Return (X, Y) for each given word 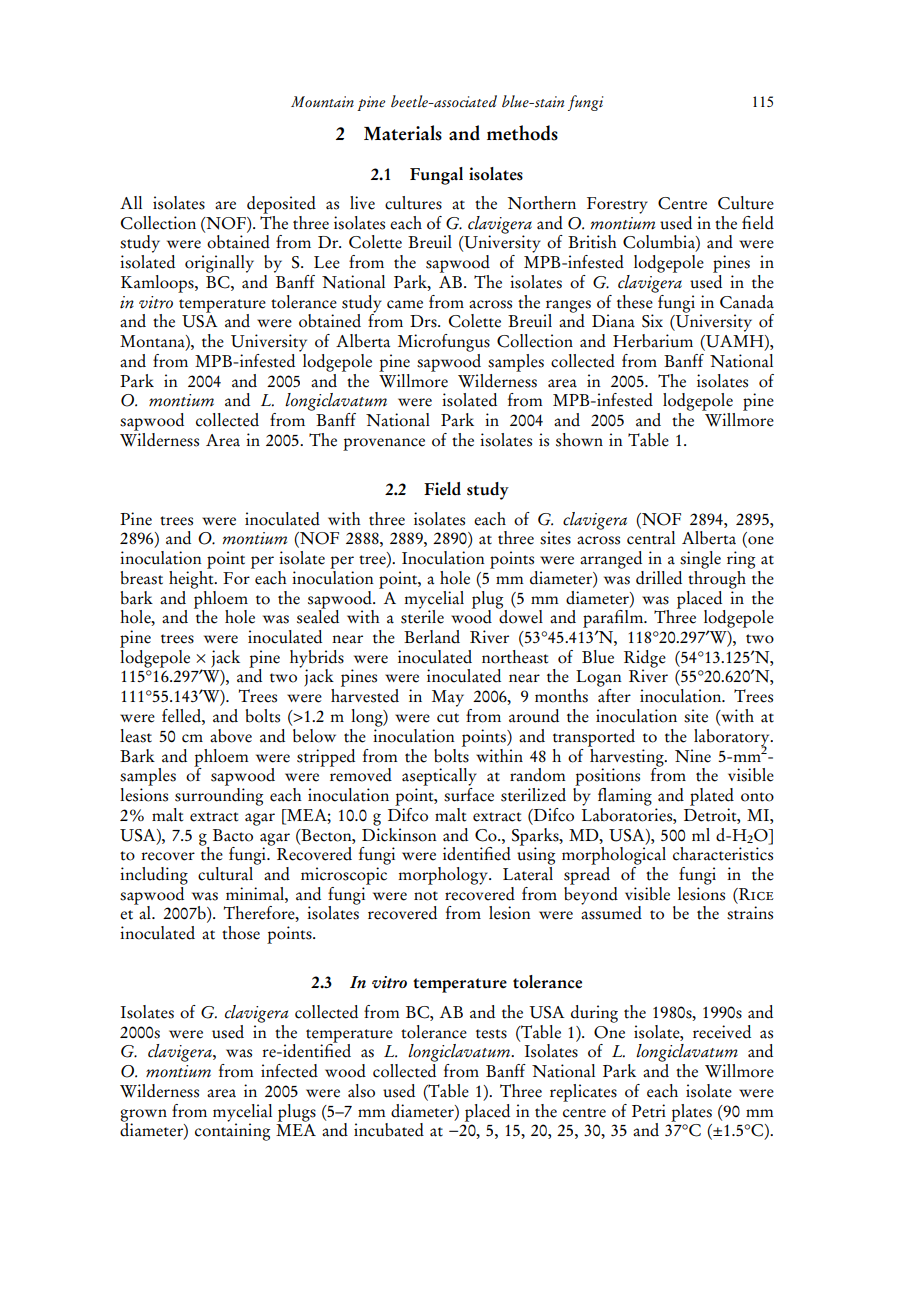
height (192, 578)
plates (691, 1113)
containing (232, 1131)
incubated (389, 1130)
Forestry (617, 205)
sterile (422, 616)
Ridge (645, 660)
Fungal (436, 176)
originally (219, 264)
